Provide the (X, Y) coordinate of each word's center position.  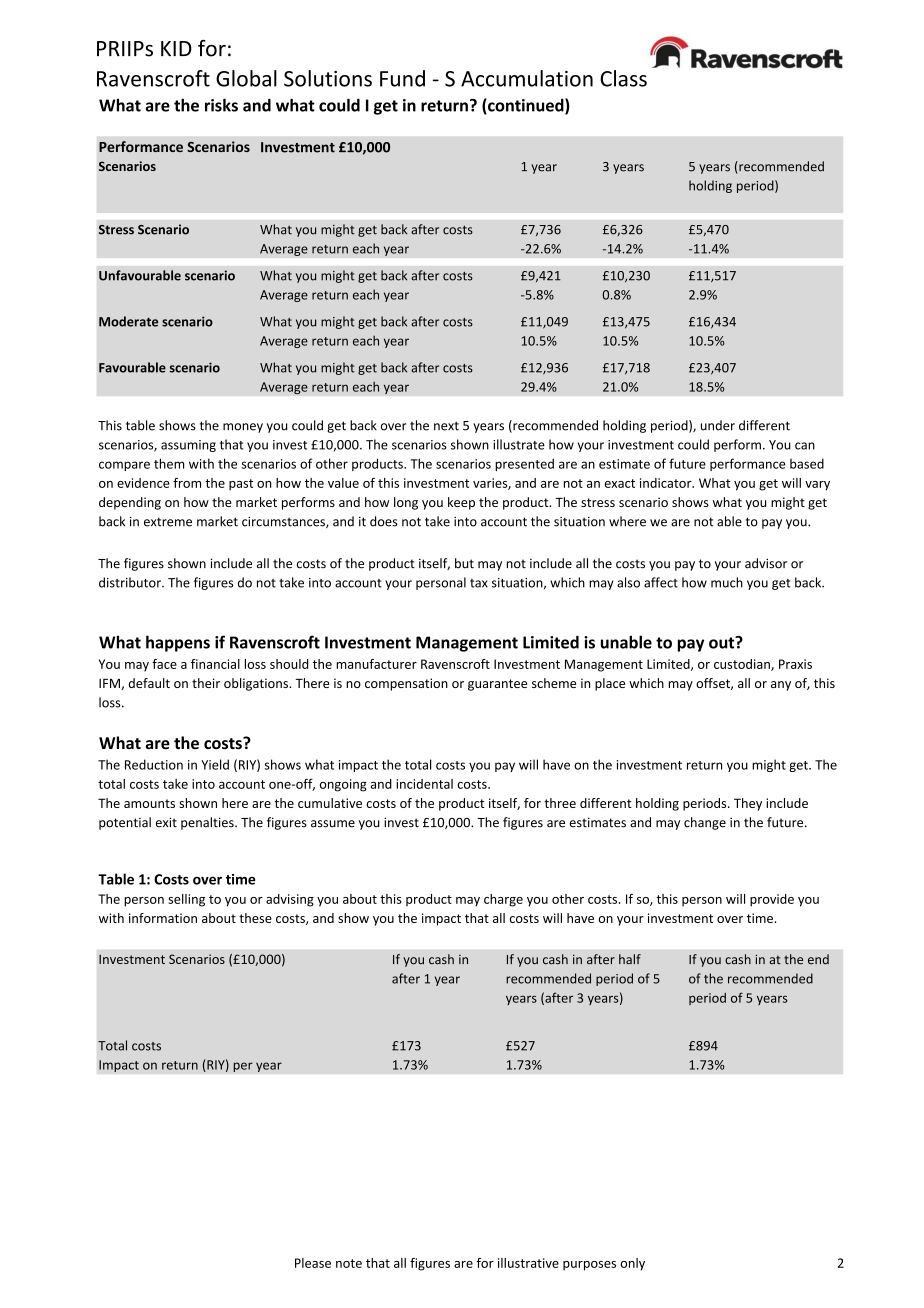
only (632, 1264)
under (718, 425)
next (446, 426)
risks (221, 105)
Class (623, 78)
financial (215, 664)
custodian (743, 665)
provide (772, 900)
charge (503, 900)
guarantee (497, 685)
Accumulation (527, 78)
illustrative (528, 1263)
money (243, 428)
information (163, 918)
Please (313, 1263)
